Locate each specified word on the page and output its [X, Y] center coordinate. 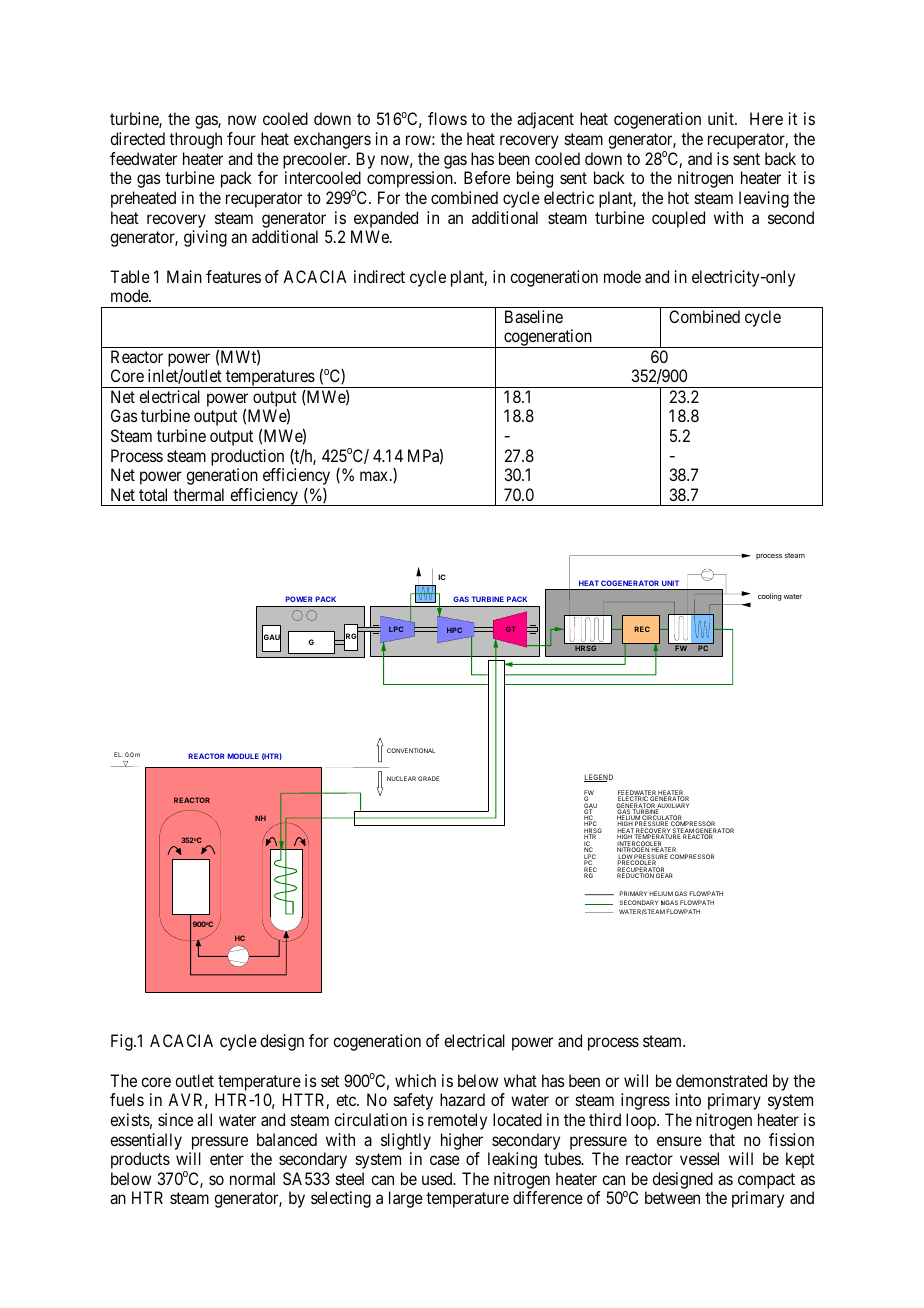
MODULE [243, 756]
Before [487, 177]
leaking [512, 1160]
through [195, 140]
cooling [770, 597]
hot [678, 197]
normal [252, 1178]
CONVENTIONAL [411, 750]
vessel [699, 1158]
